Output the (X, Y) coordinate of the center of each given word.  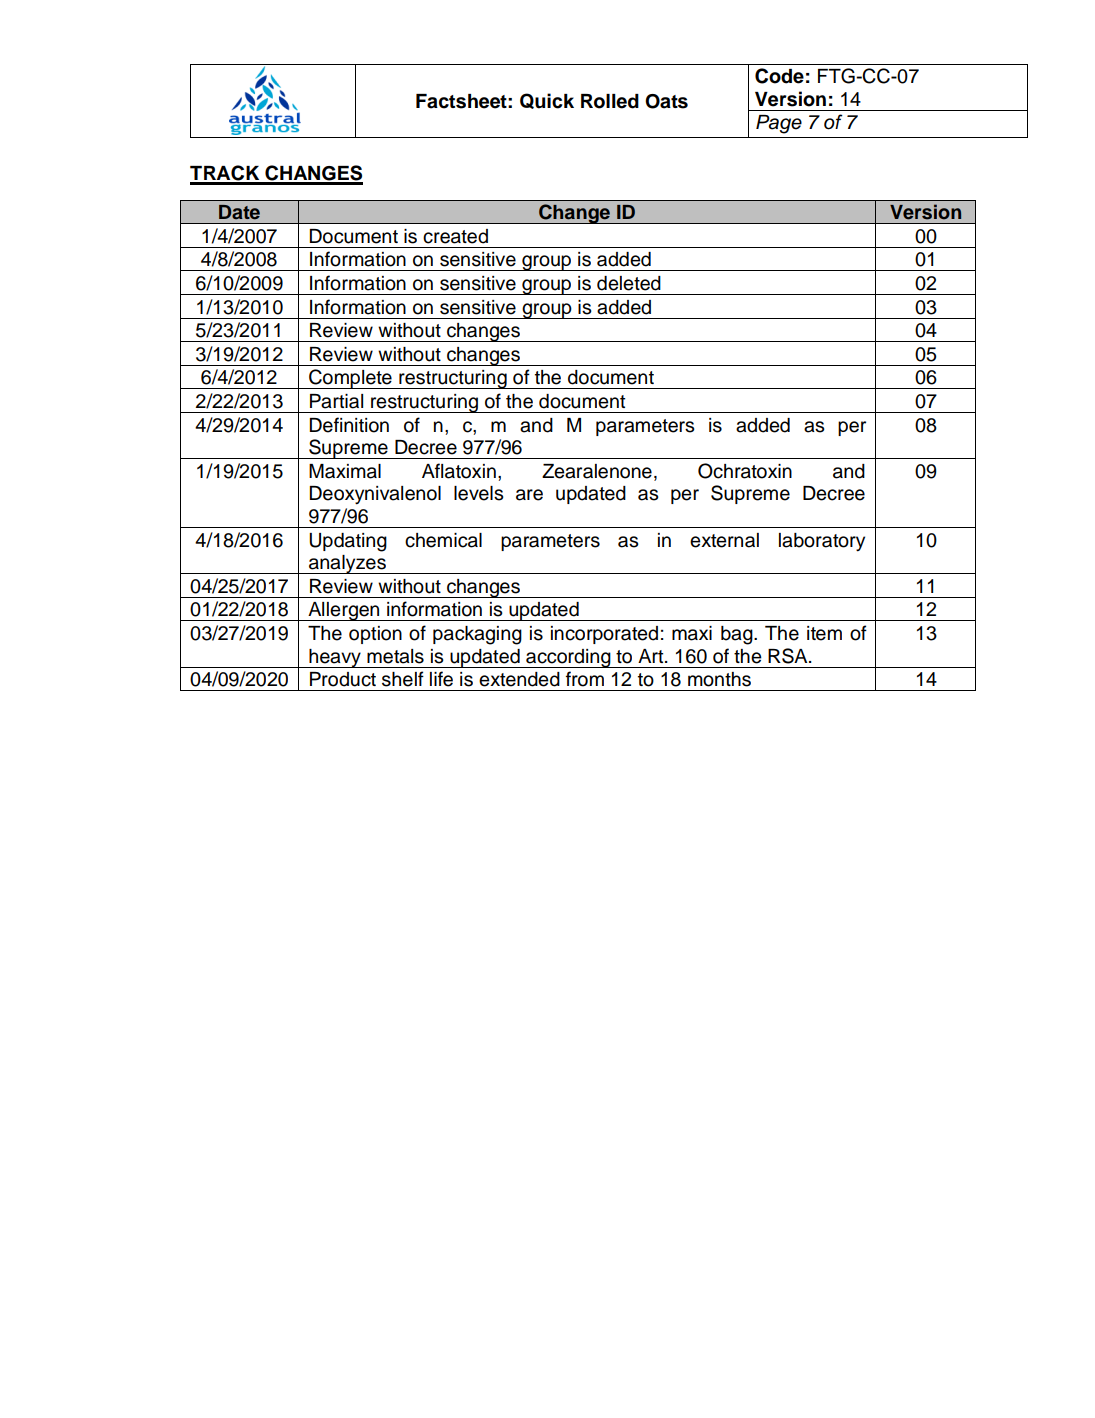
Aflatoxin (459, 471)
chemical (443, 540)
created (455, 236)
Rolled (610, 101)
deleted (629, 283)
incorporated (604, 635)
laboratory (822, 542)
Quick (547, 101)
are (529, 495)
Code (779, 76)
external (724, 540)
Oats (666, 101)
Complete (350, 379)
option (375, 635)
